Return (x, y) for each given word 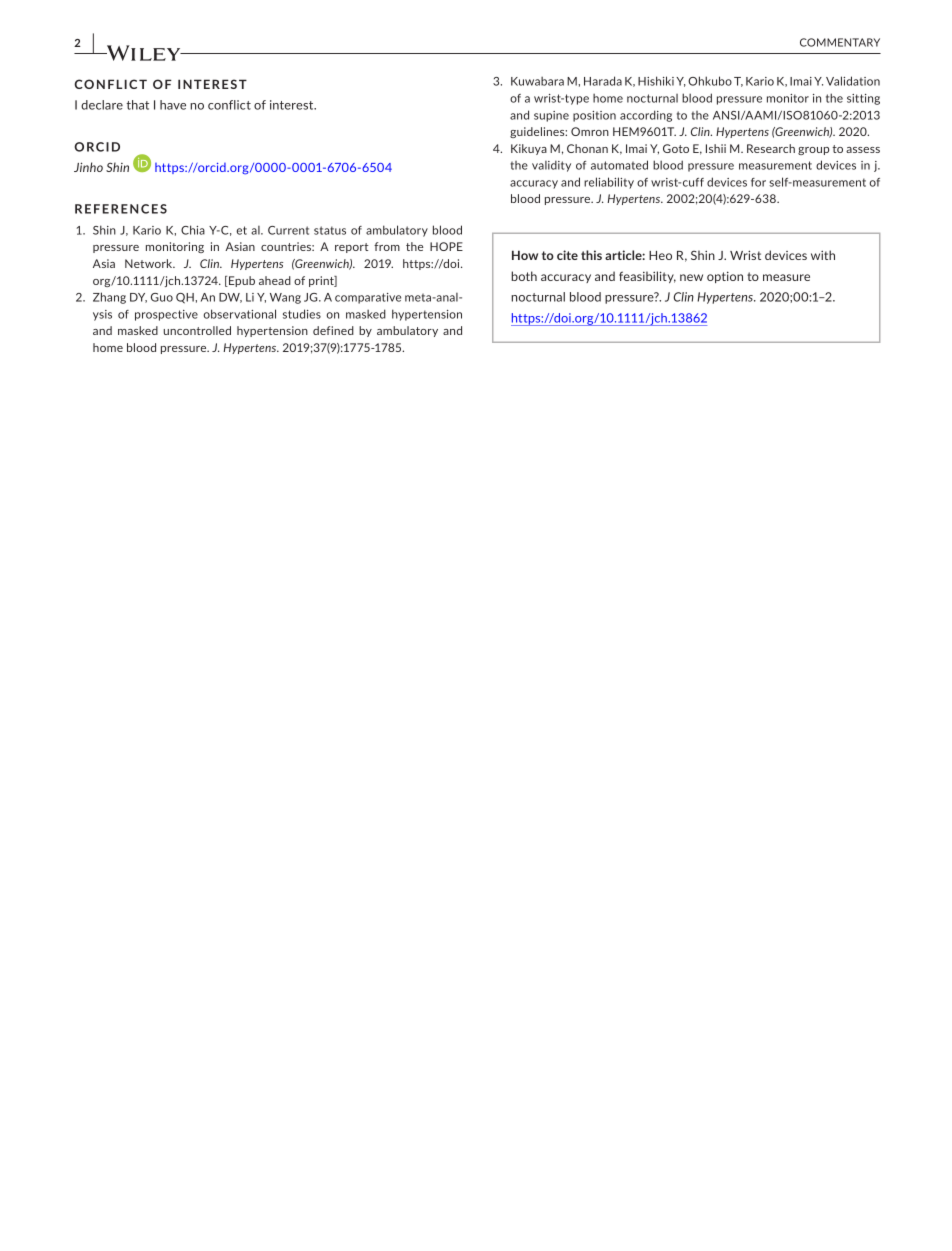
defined (333, 330)
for (758, 182)
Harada (603, 81)
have (173, 105)
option (725, 277)
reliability (609, 183)
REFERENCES (121, 209)
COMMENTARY (840, 42)
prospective (166, 315)
